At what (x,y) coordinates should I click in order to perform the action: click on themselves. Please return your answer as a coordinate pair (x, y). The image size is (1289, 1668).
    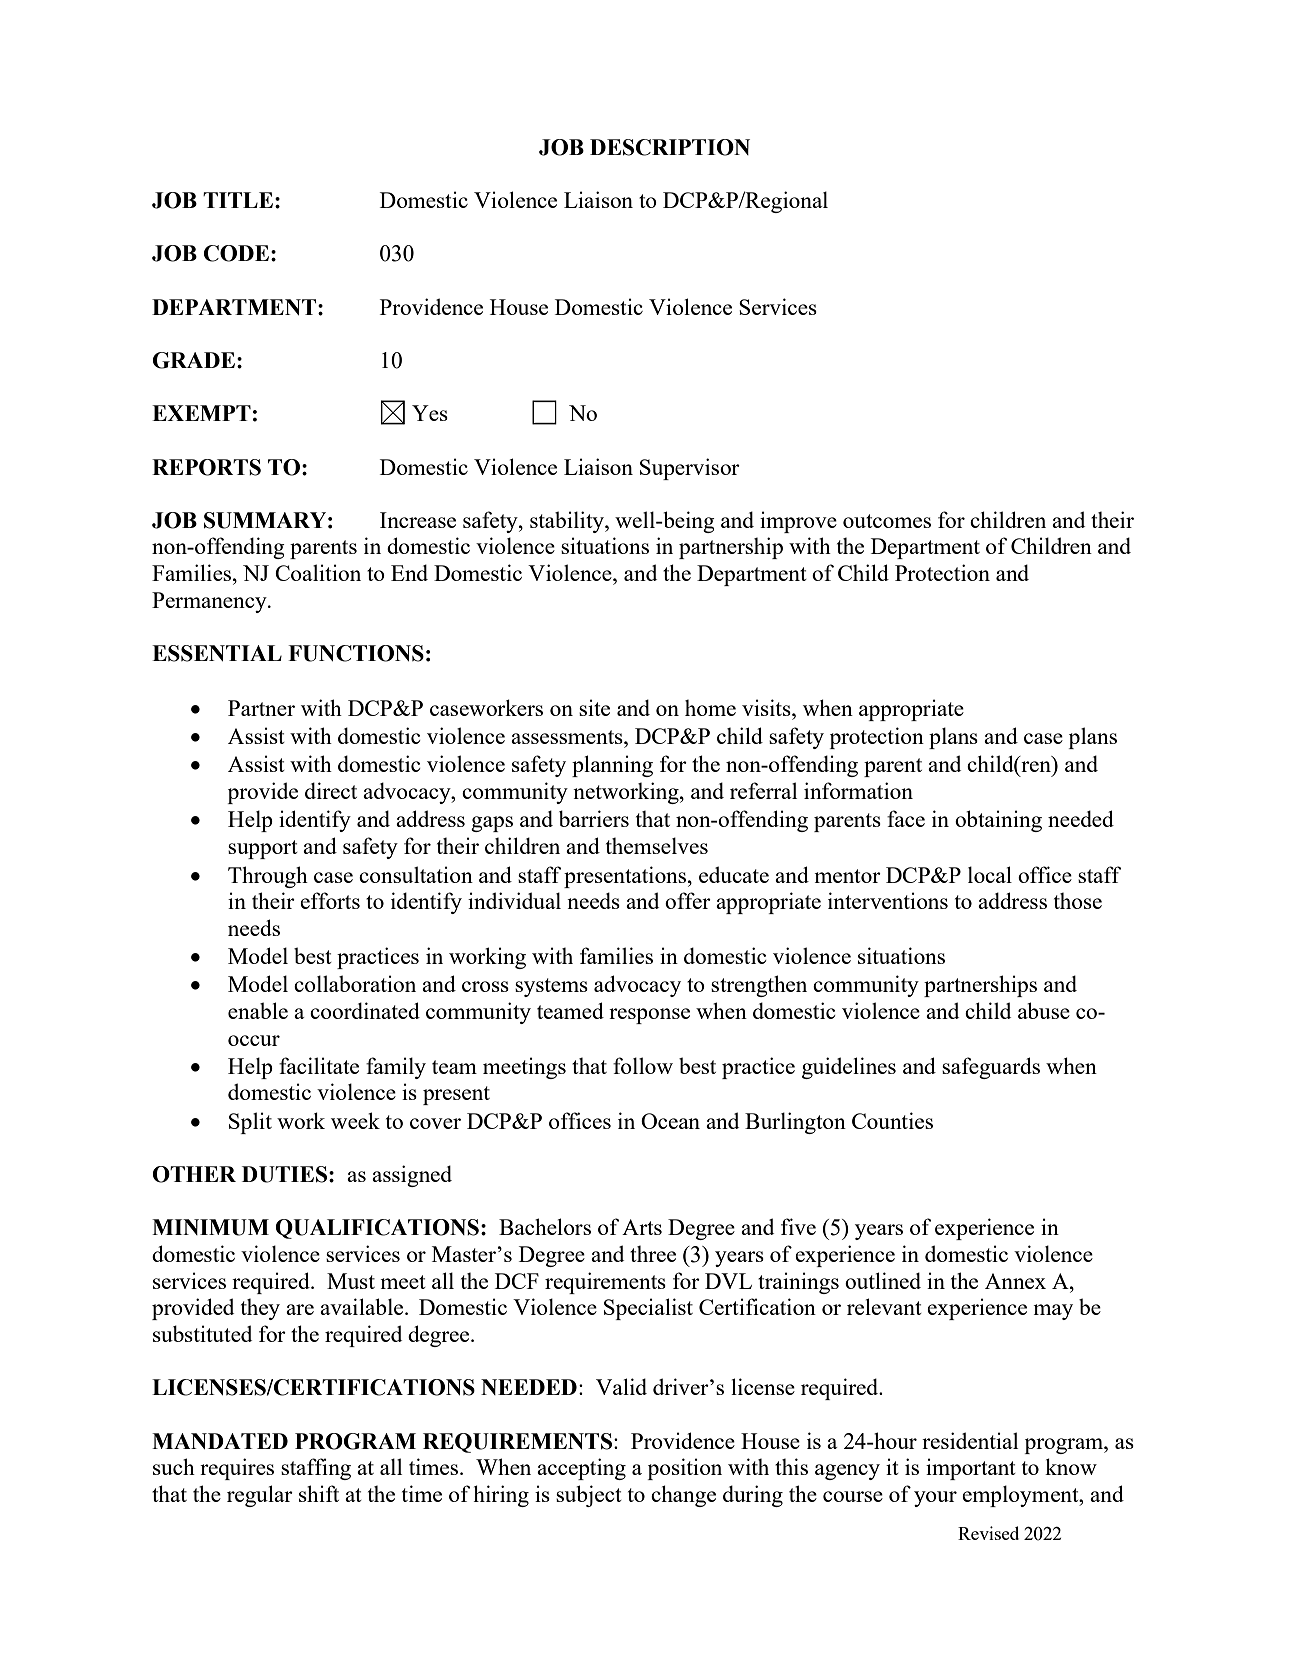
    Looking at the image, I should click on (657, 845).
